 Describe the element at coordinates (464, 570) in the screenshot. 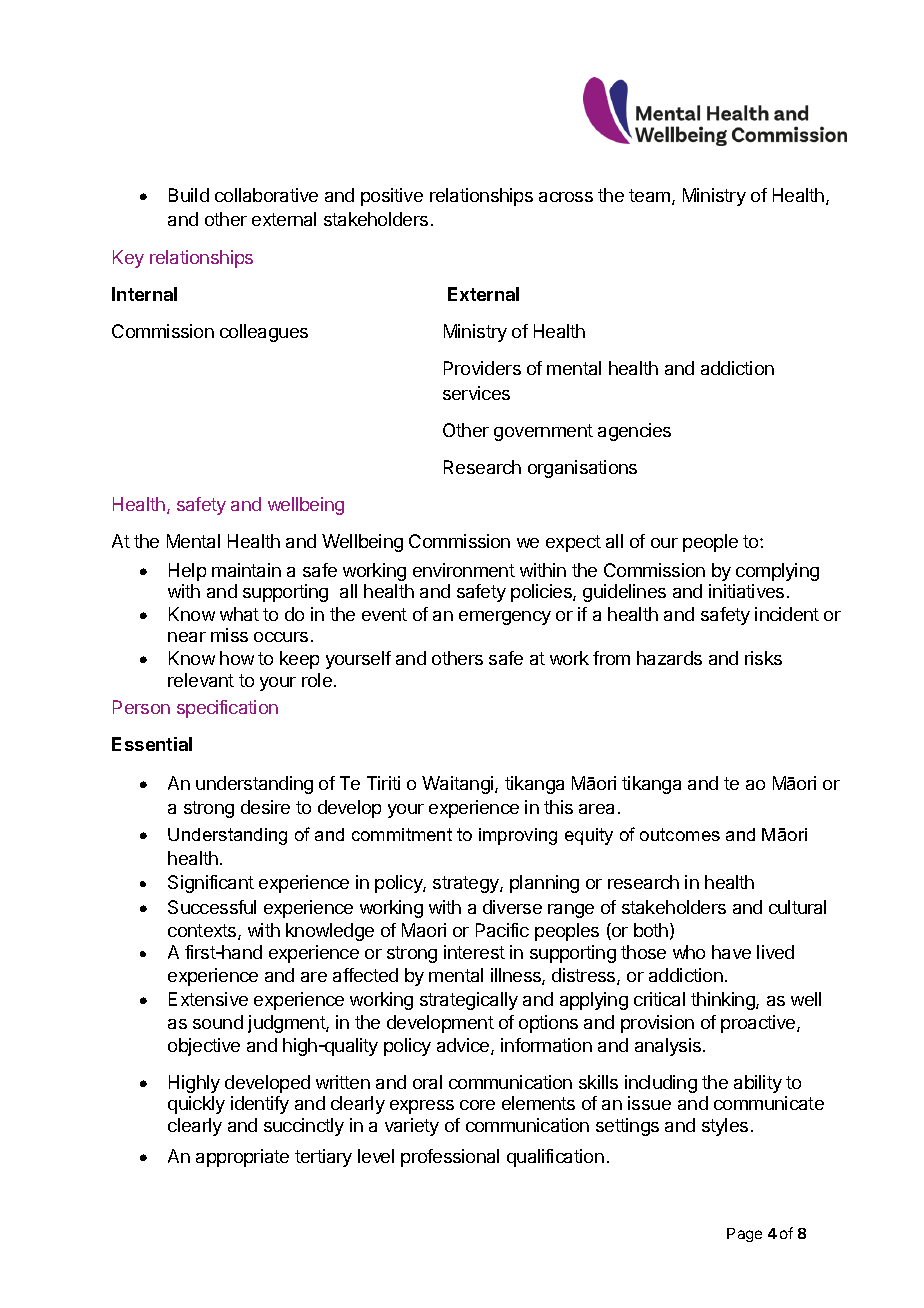

I see `environment` at that location.
